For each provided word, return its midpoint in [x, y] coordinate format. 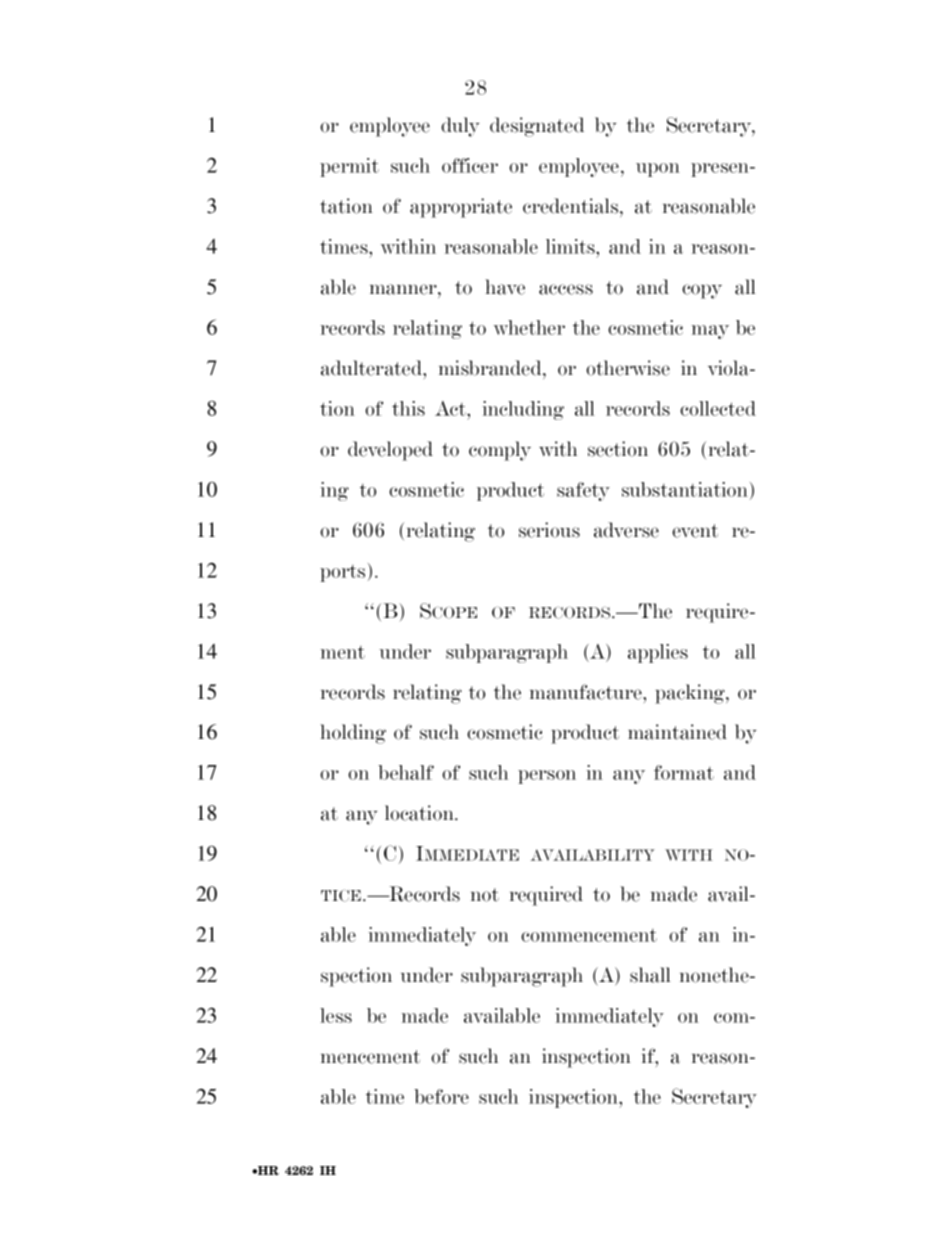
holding [353, 734]
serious [549, 530]
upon [658, 170]
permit [349, 167]
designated [537, 127]
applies [658, 653]
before [441, 1096]
